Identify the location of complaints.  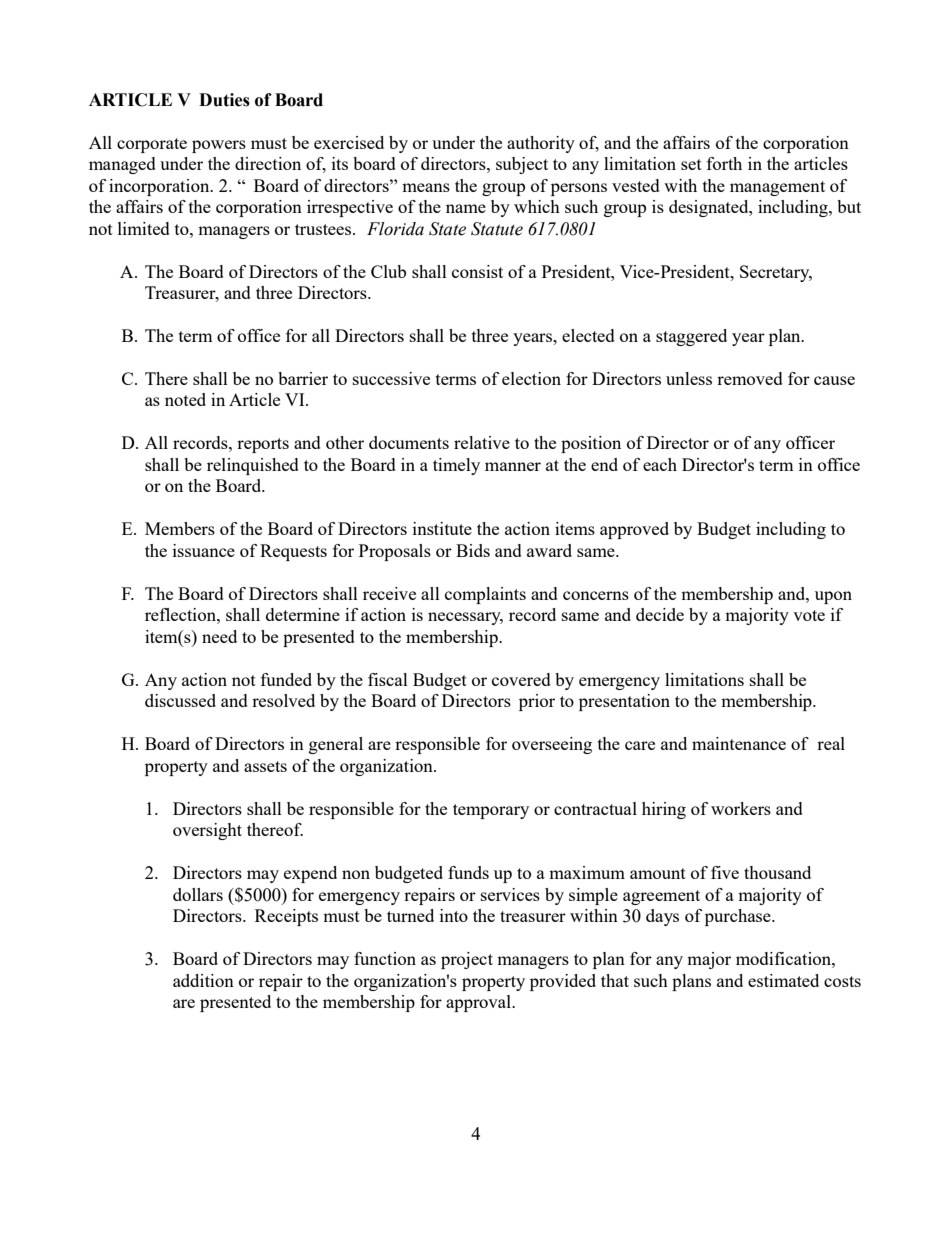
(485, 595).
